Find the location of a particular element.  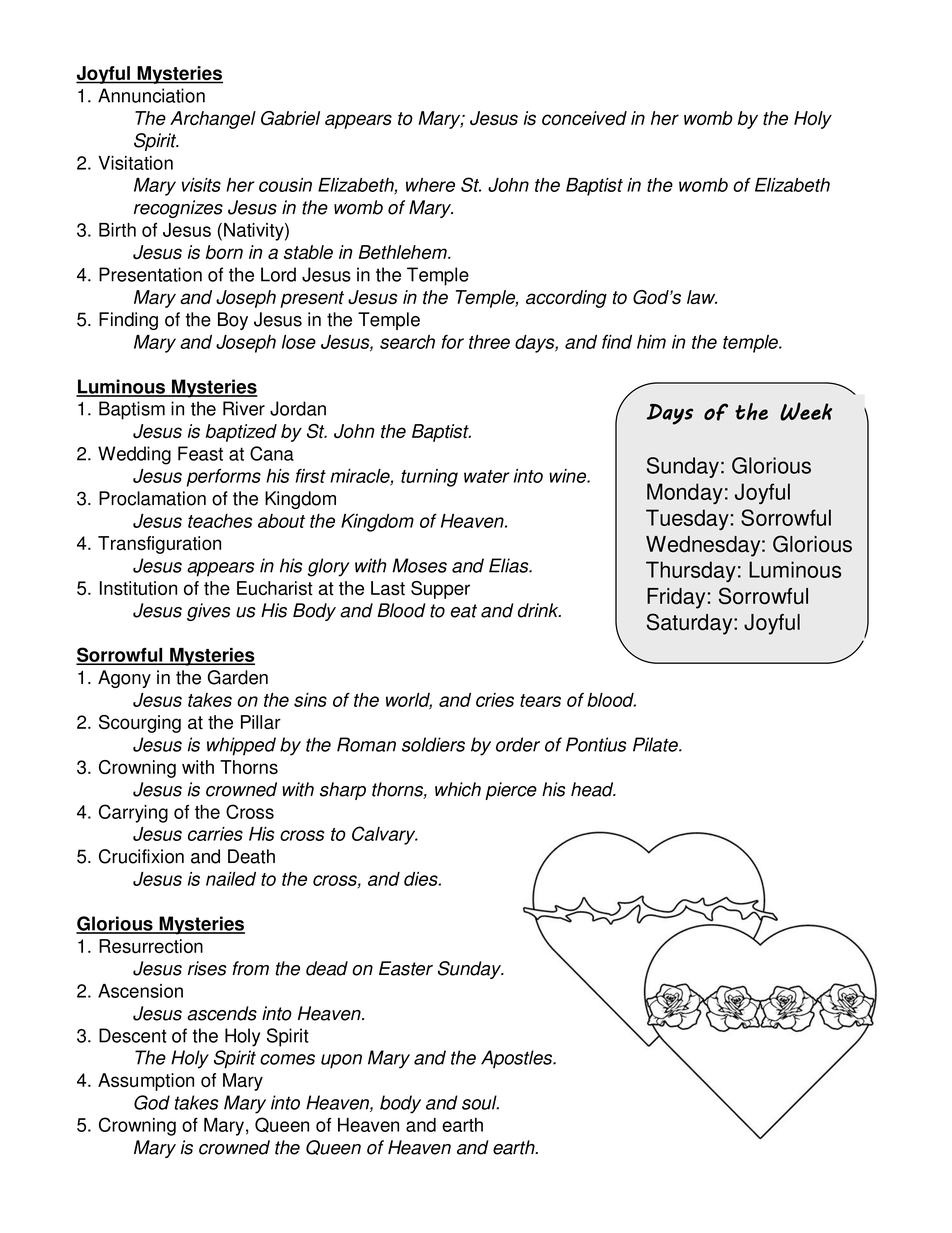

Friday is located at coordinates (676, 598).
